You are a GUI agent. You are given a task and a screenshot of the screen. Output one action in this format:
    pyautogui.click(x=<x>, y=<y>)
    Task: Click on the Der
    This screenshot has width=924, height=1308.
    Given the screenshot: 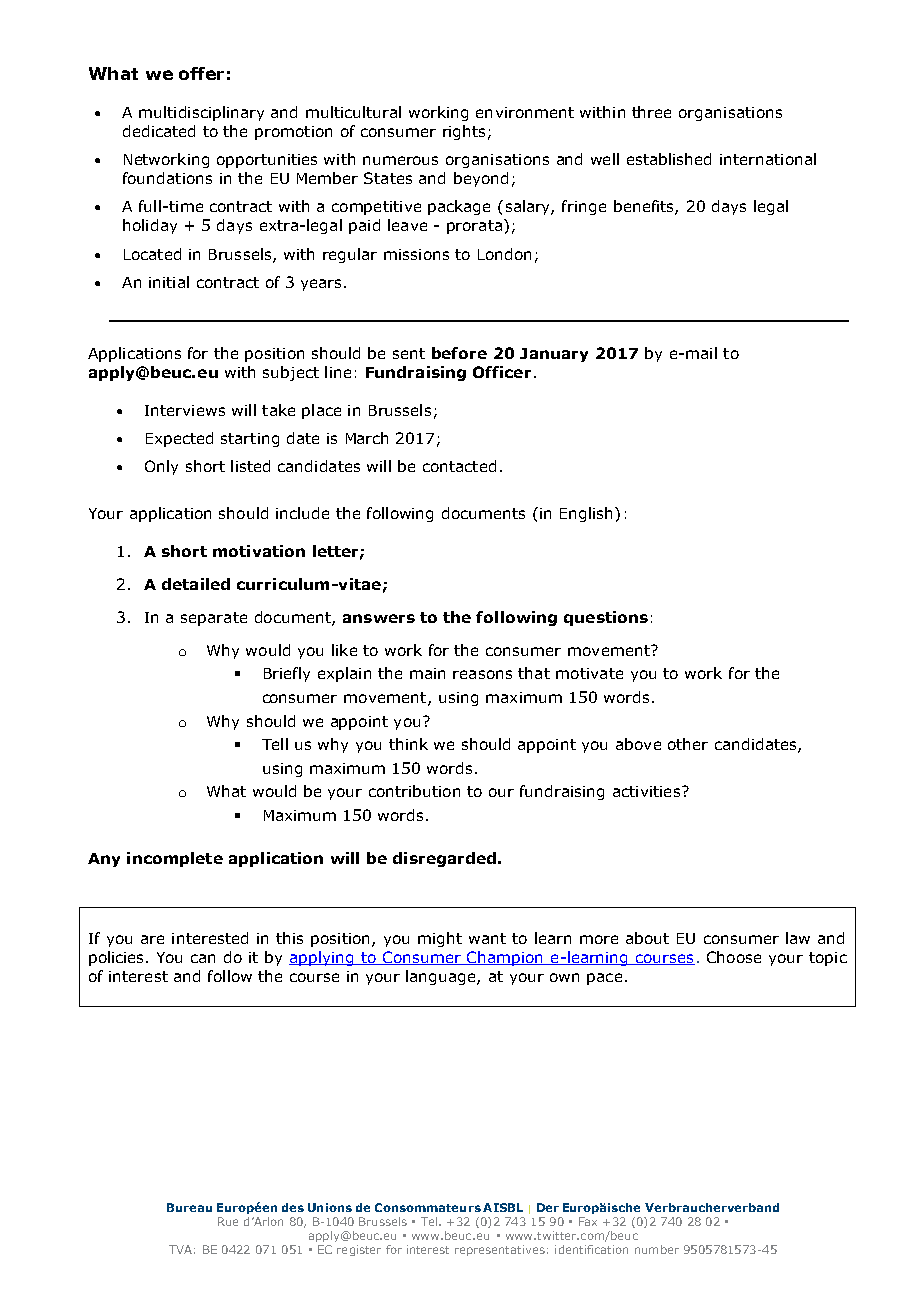 What is the action you would take?
    pyautogui.click(x=548, y=1207)
